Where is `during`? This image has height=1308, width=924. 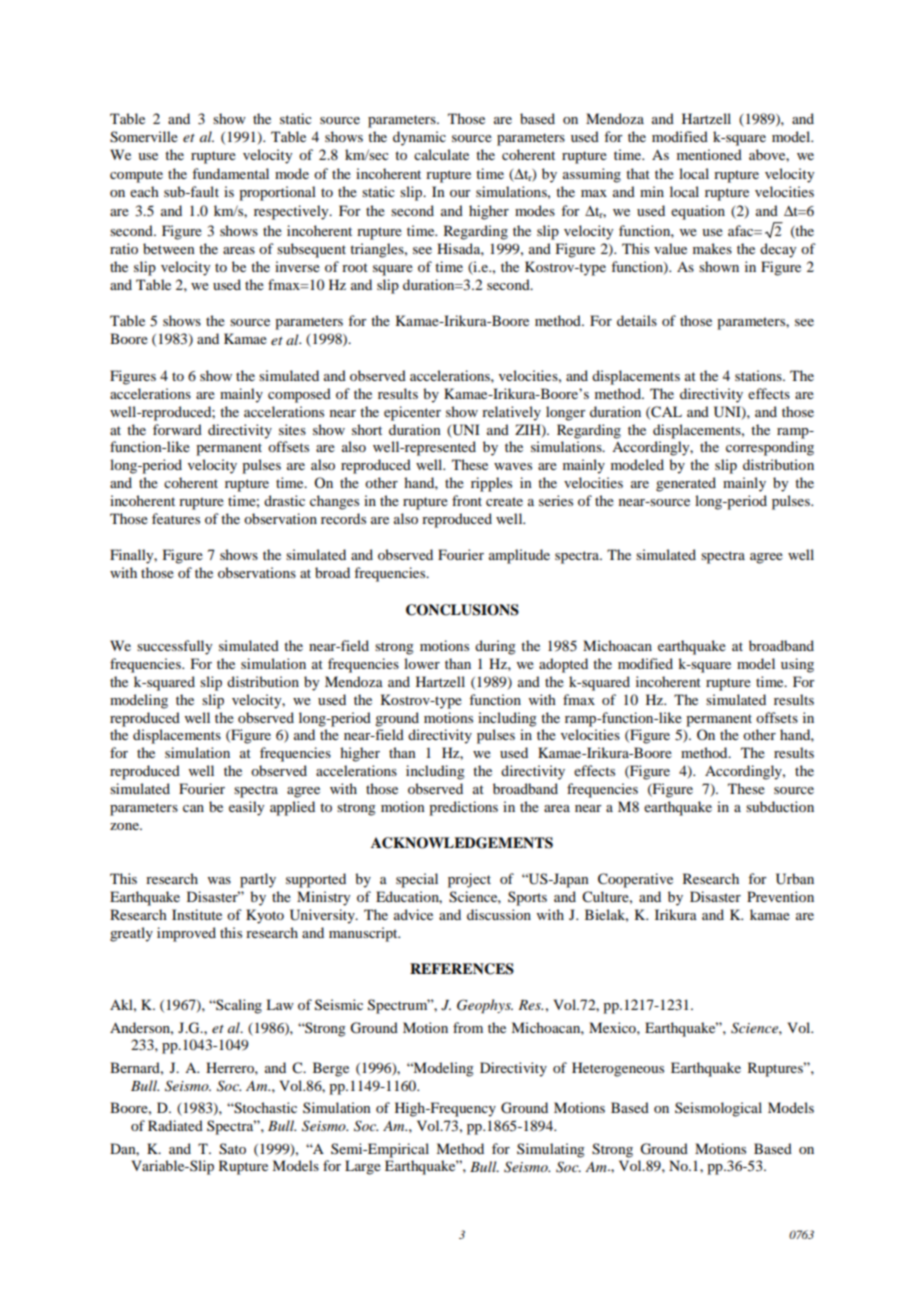 during is located at coordinates (495, 647).
